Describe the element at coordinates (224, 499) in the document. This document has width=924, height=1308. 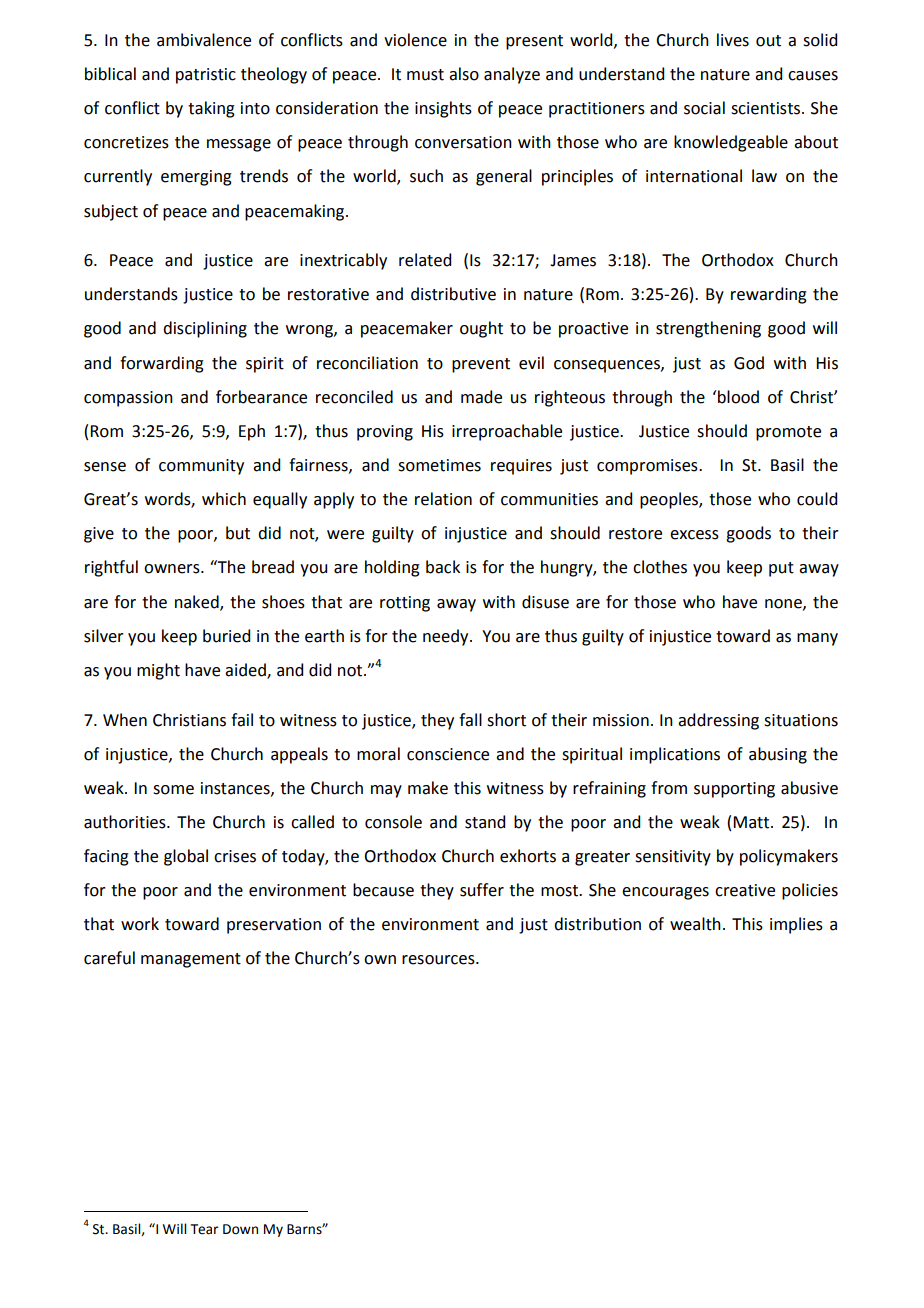
I see `which` at that location.
